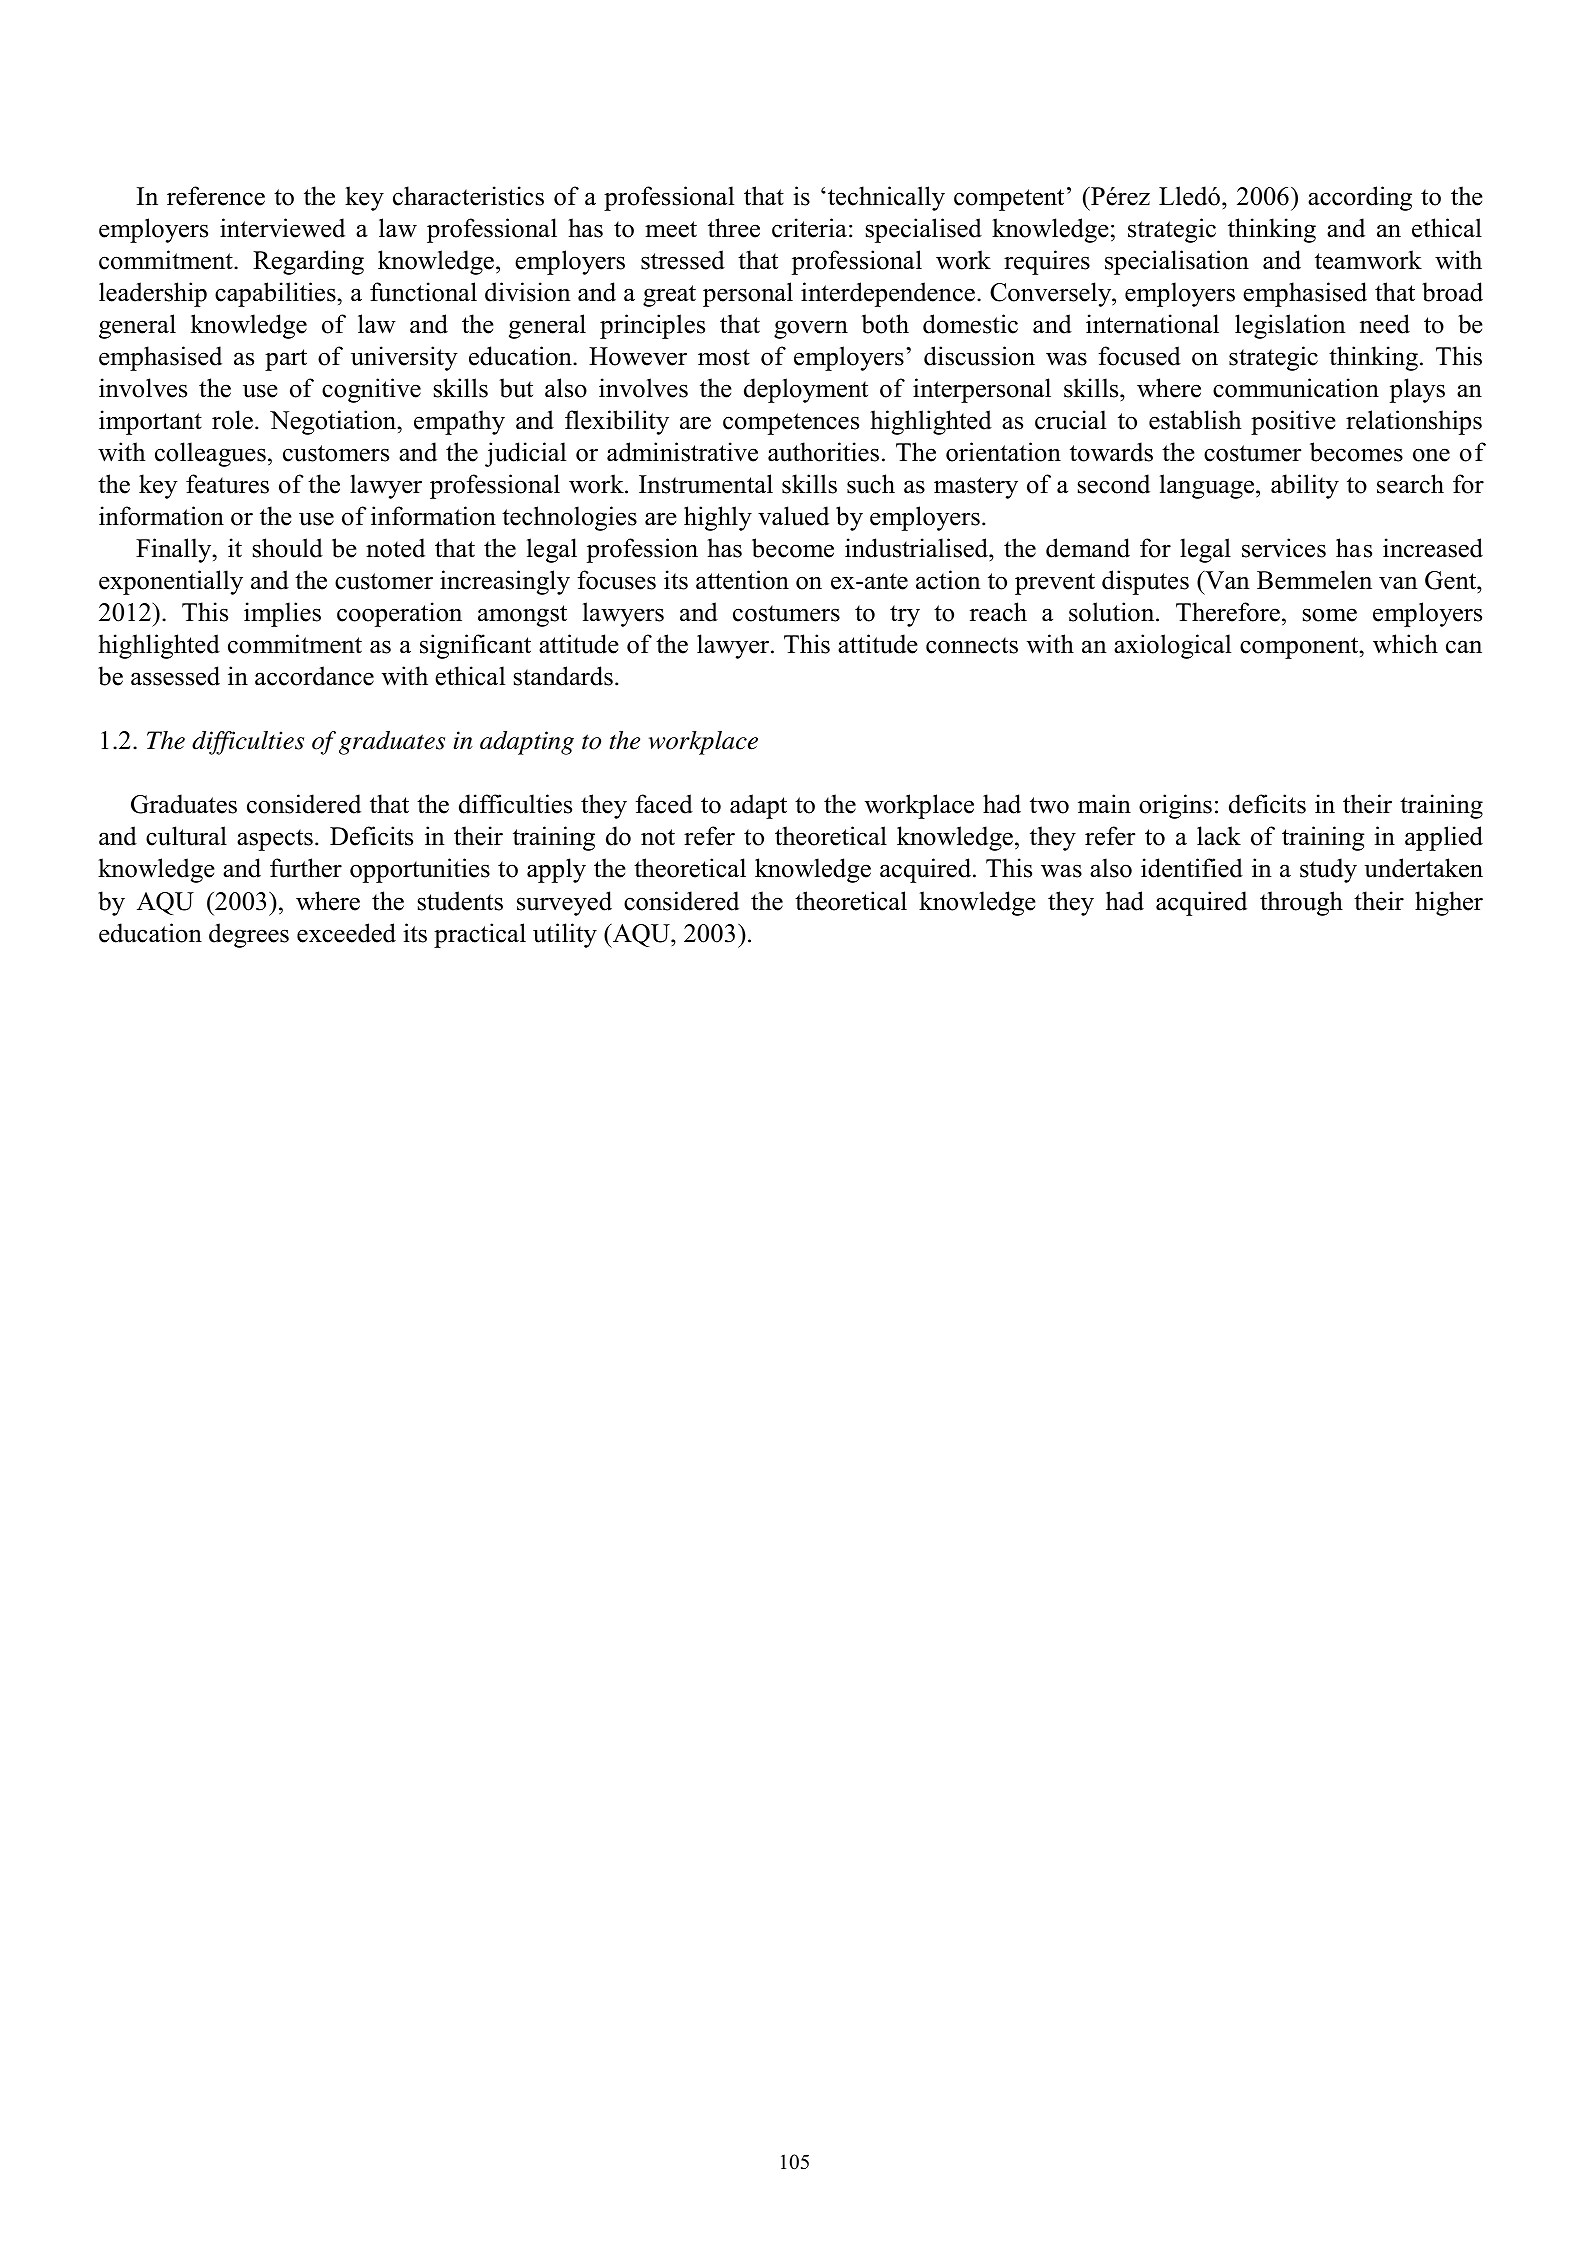 Image resolution: width=1589 pixels, height=2247 pixels. I want to click on exceeded, so click(346, 933).
